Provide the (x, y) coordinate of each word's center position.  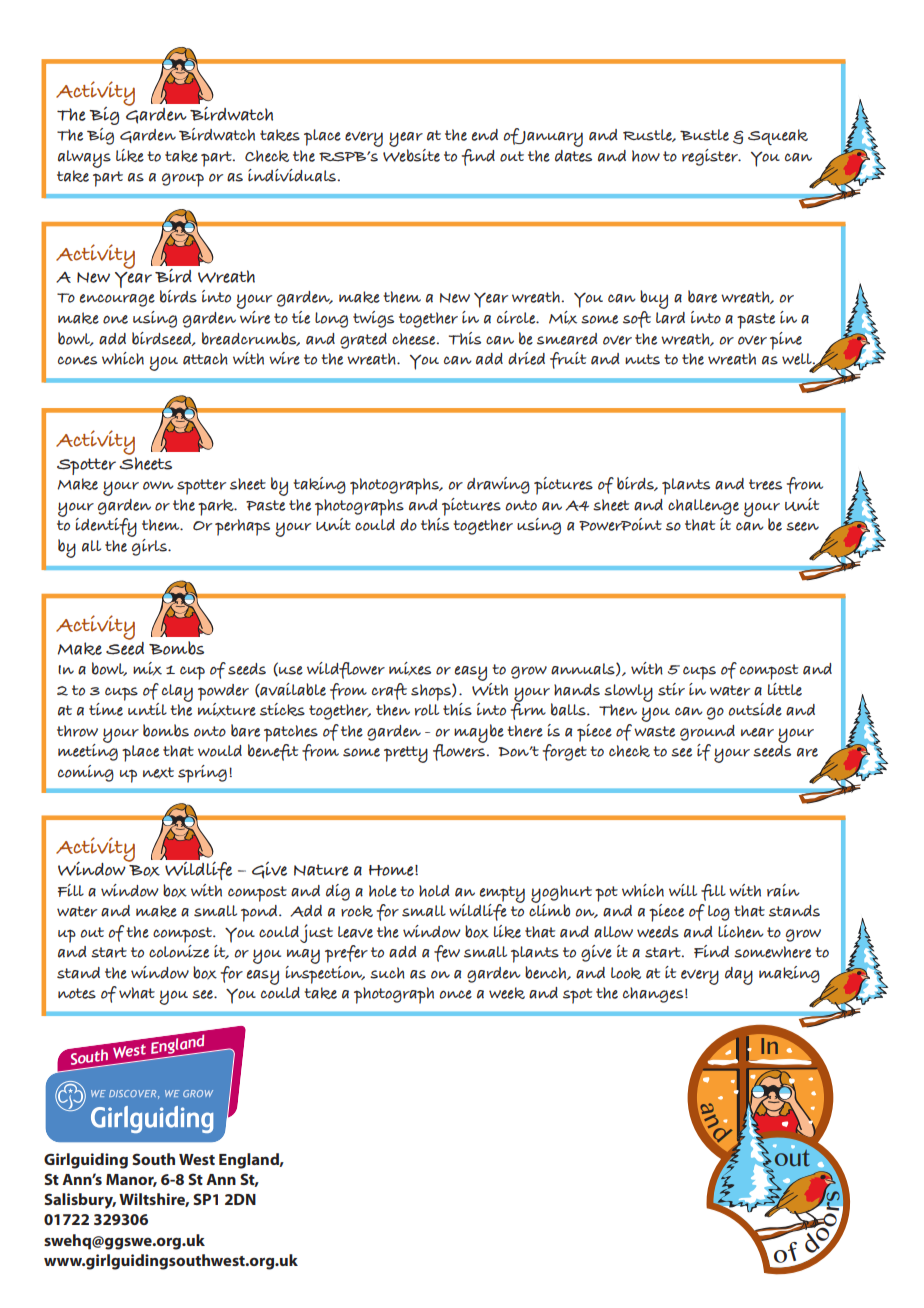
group (183, 180)
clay (177, 693)
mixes (410, 669)
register (711, 157)
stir (671, 689)
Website (411, 154)
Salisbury (80, 1201)
